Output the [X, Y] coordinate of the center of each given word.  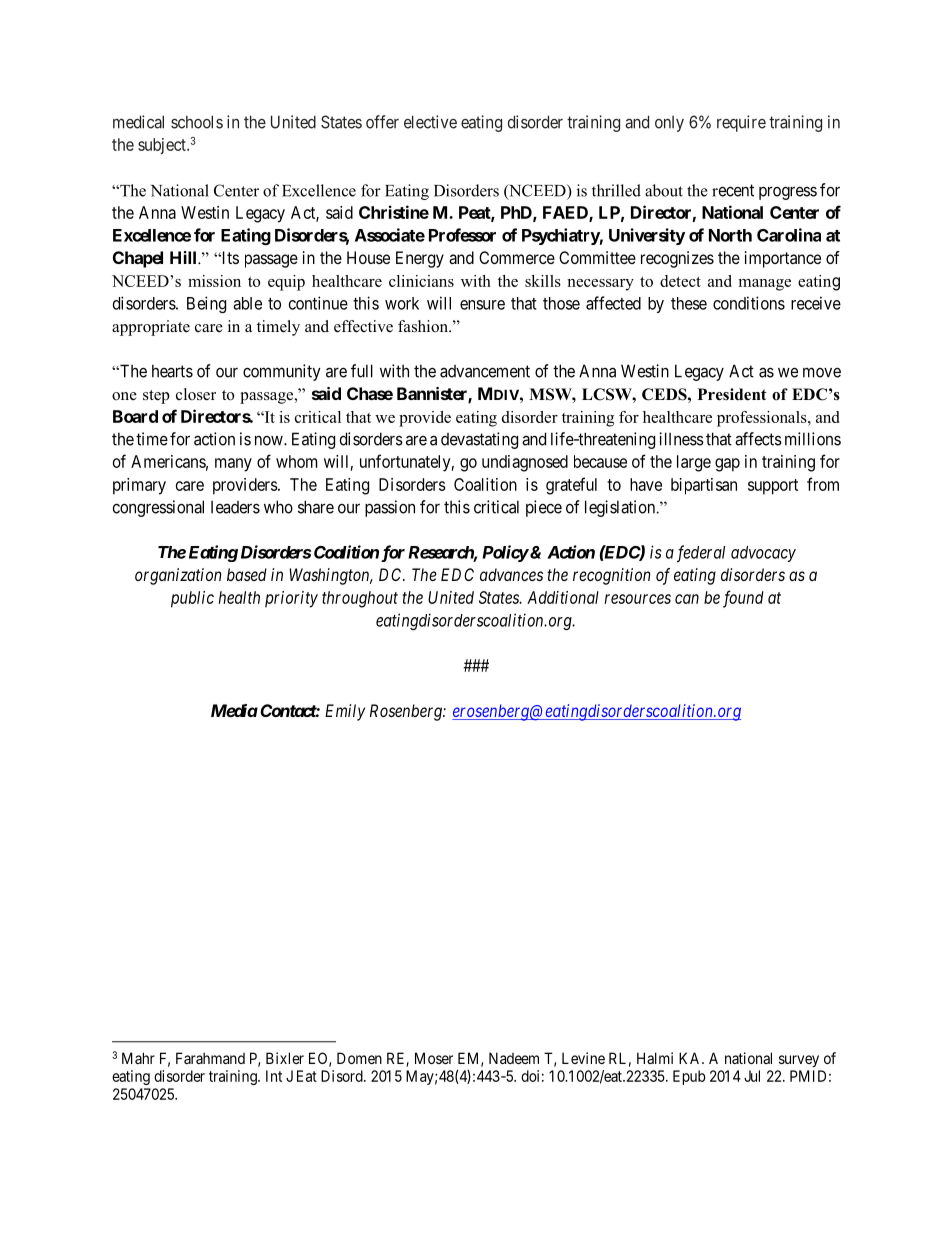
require [741, 123]
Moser [434, 1058]
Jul [752, 1076]
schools [197, 122]
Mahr [138, 1058]
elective [430, 122]
